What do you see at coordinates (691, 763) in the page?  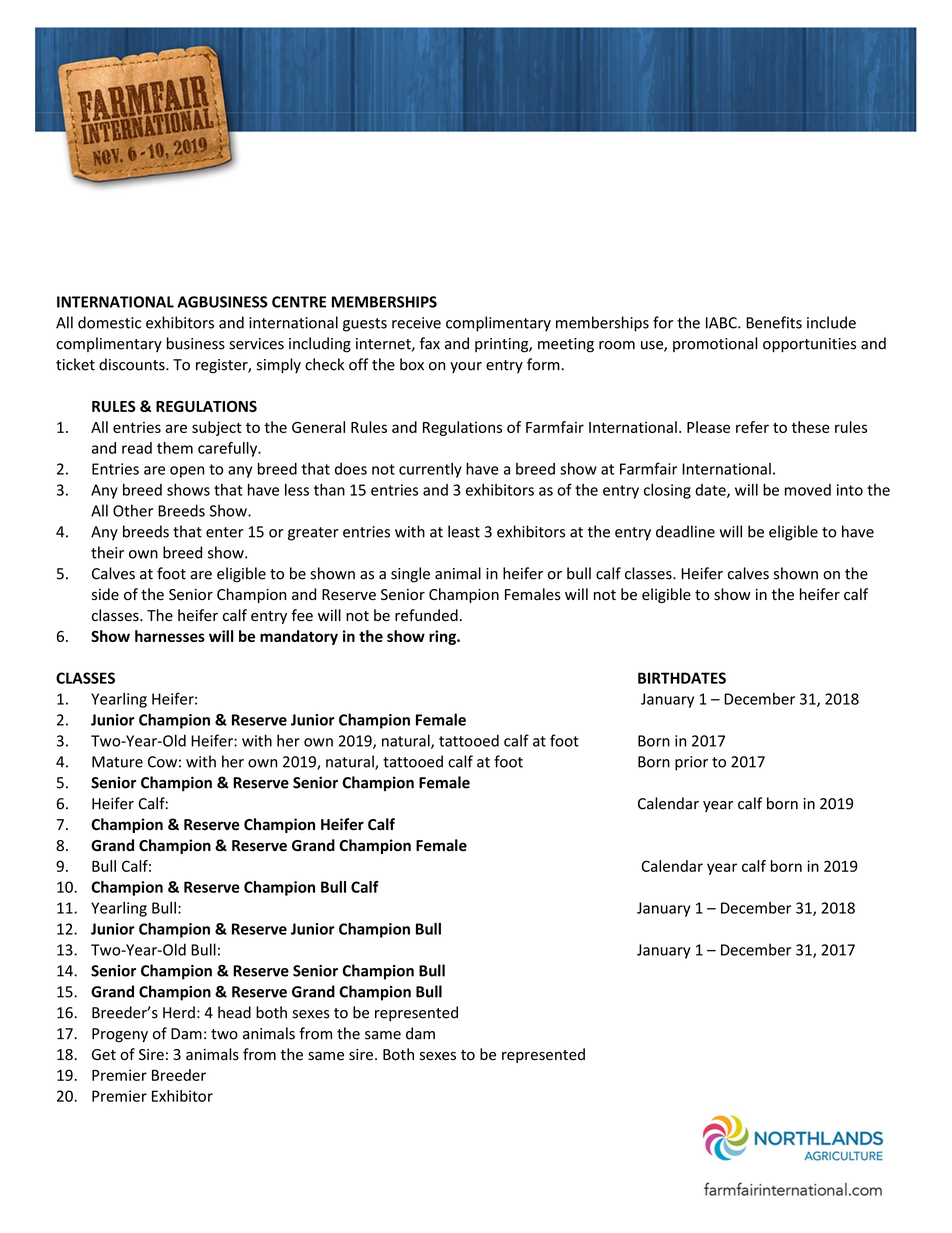 I see `prior` at bounding box center [691, 763].
